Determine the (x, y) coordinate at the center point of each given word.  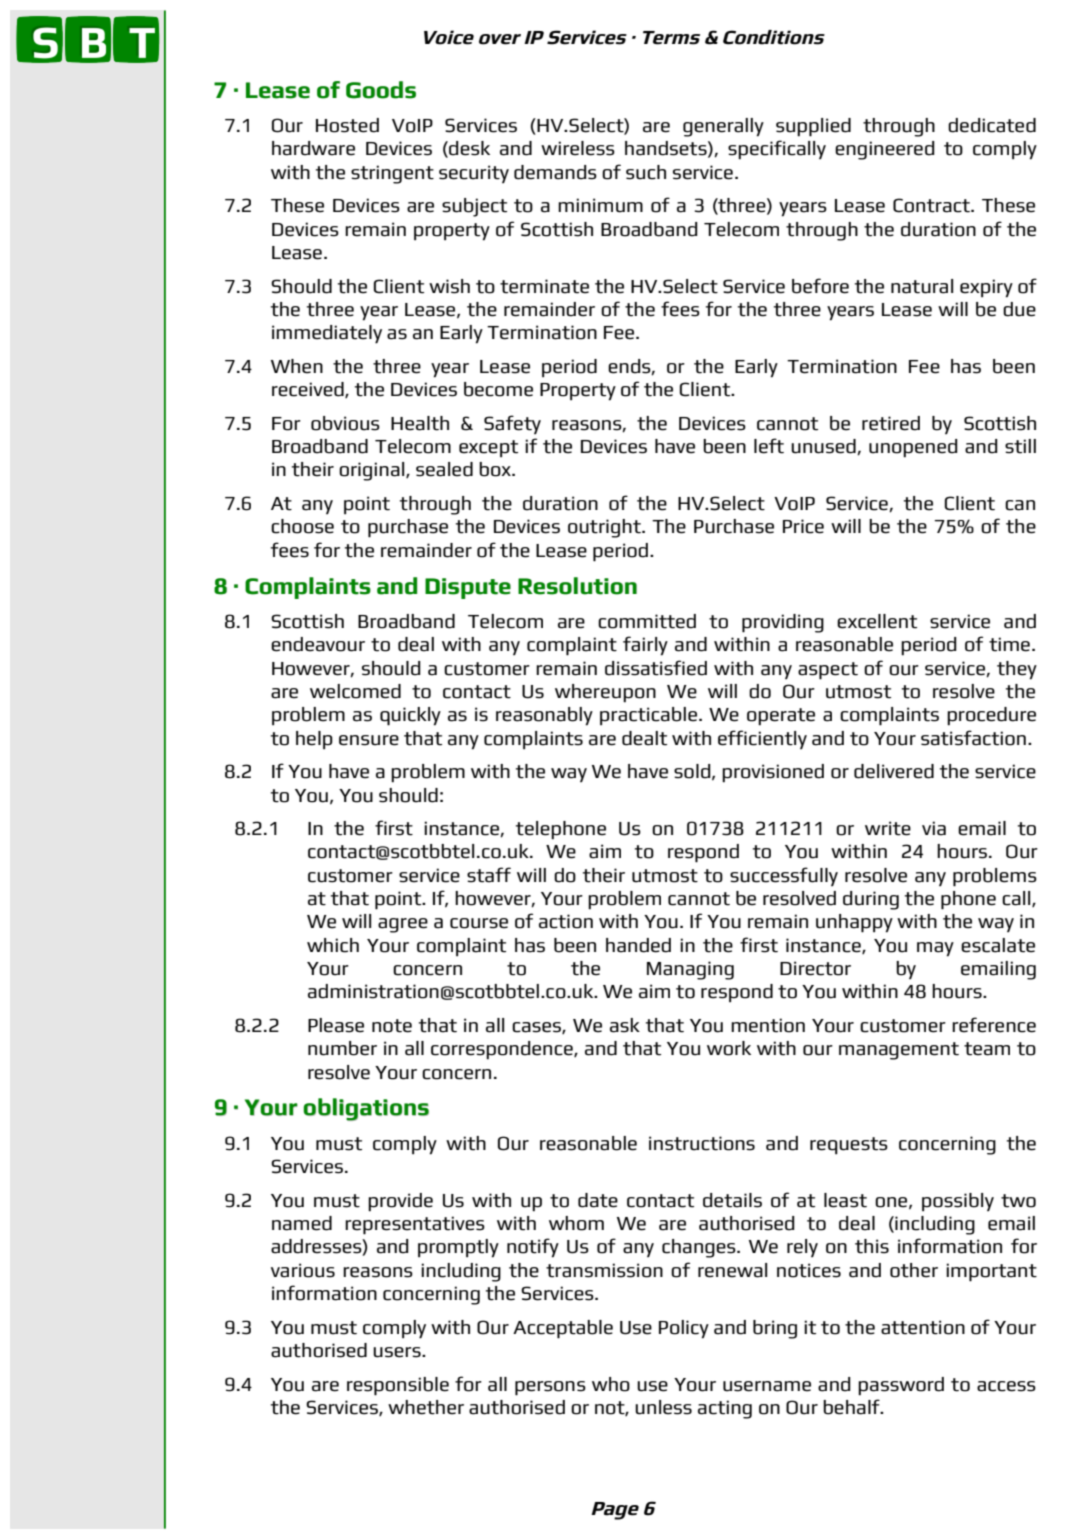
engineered (885, 150)
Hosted (347, 125)
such (646, 172)
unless (663, 1407)
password (901, 1386)
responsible (398, 1386)
